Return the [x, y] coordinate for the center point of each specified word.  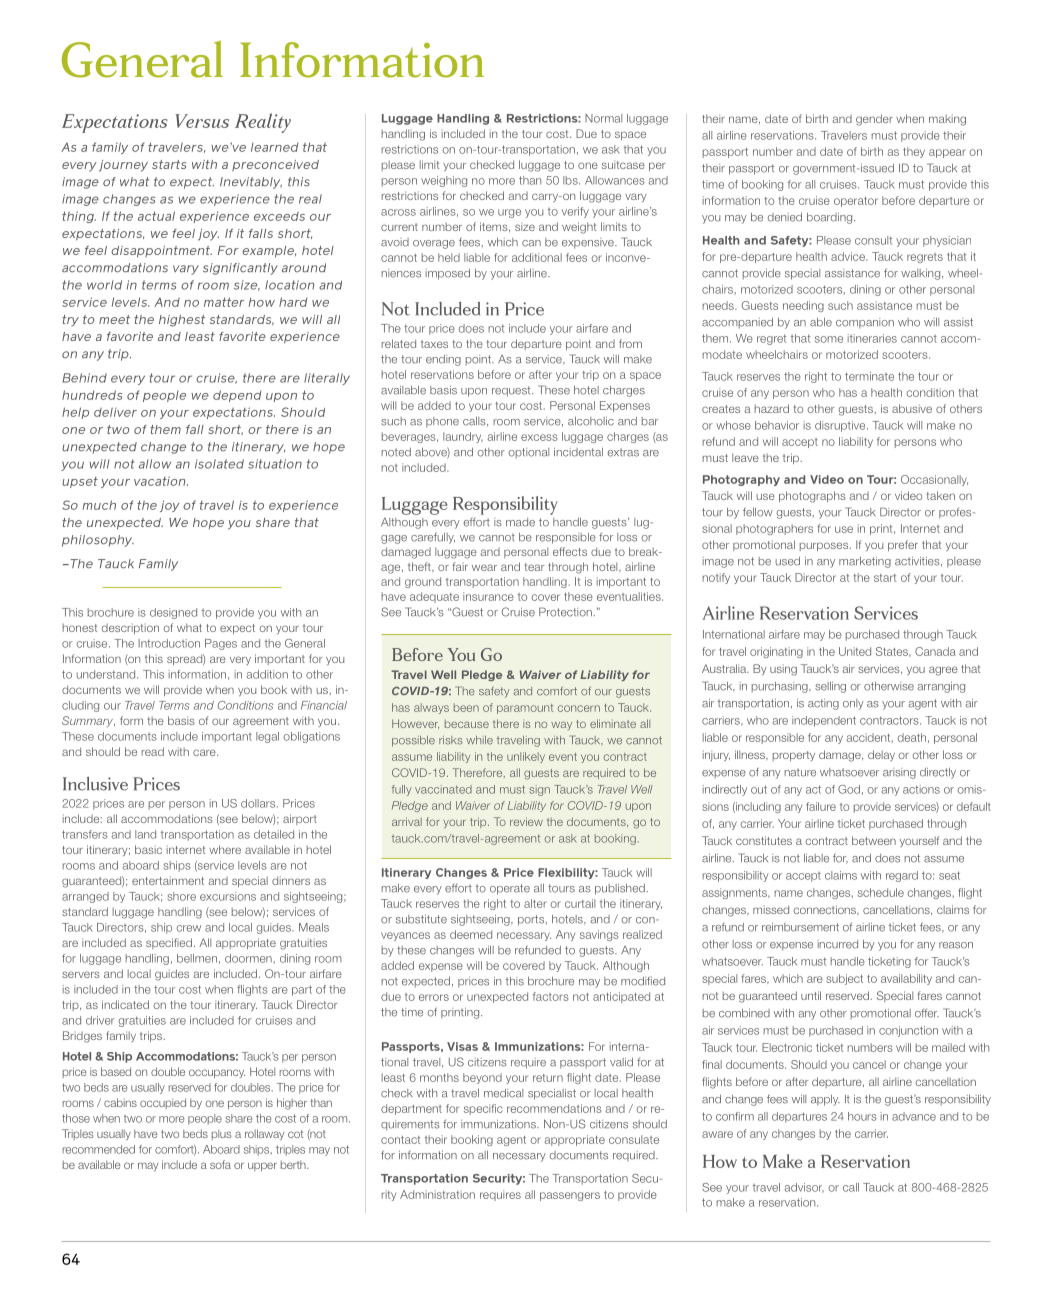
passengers [570, 1196]
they [914, 152]
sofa [220, 1164]
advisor [804, 1188]
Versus [202, 121]
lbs [571, 180]
